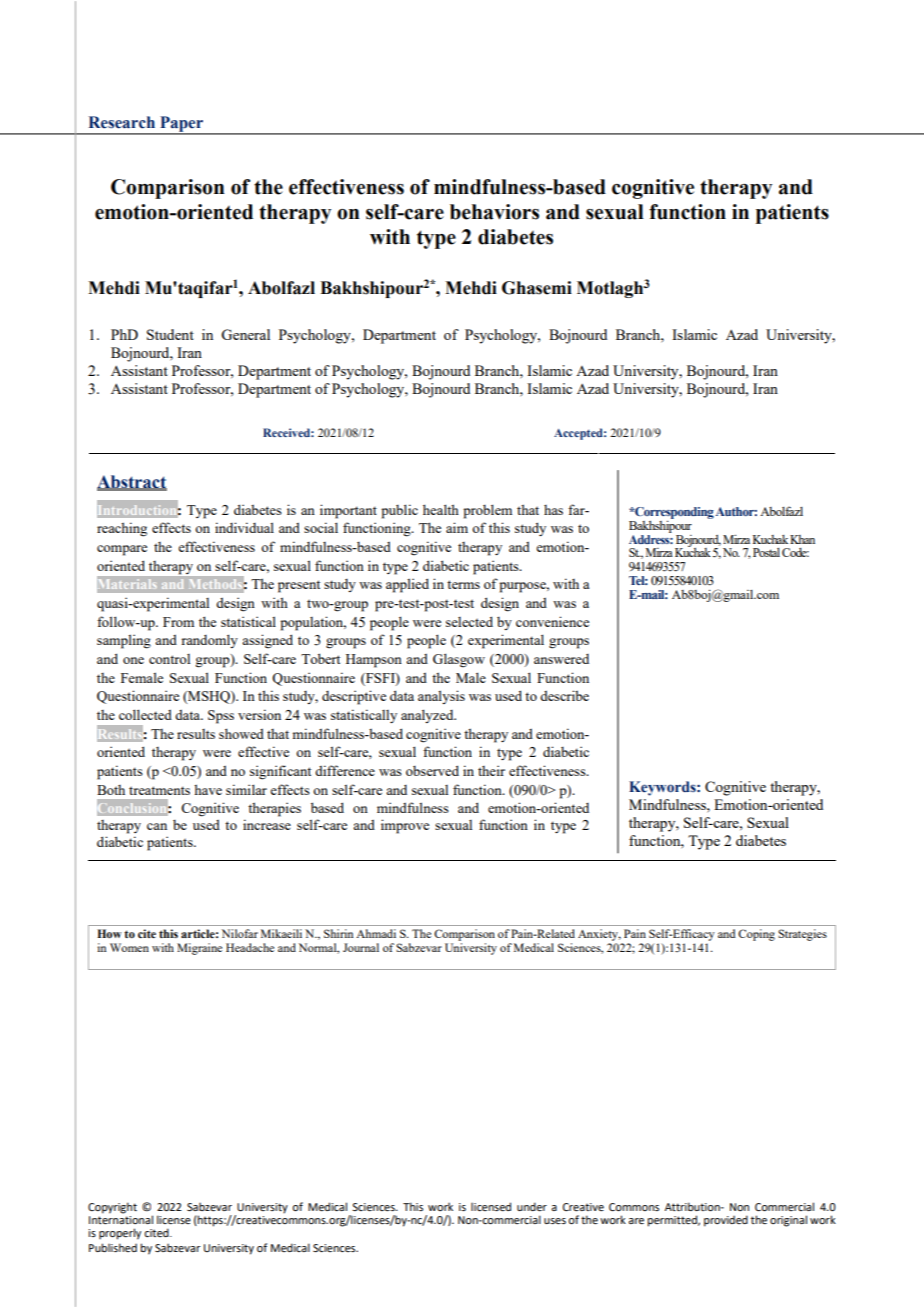  I want to click on Coping, so click(756, 935).
